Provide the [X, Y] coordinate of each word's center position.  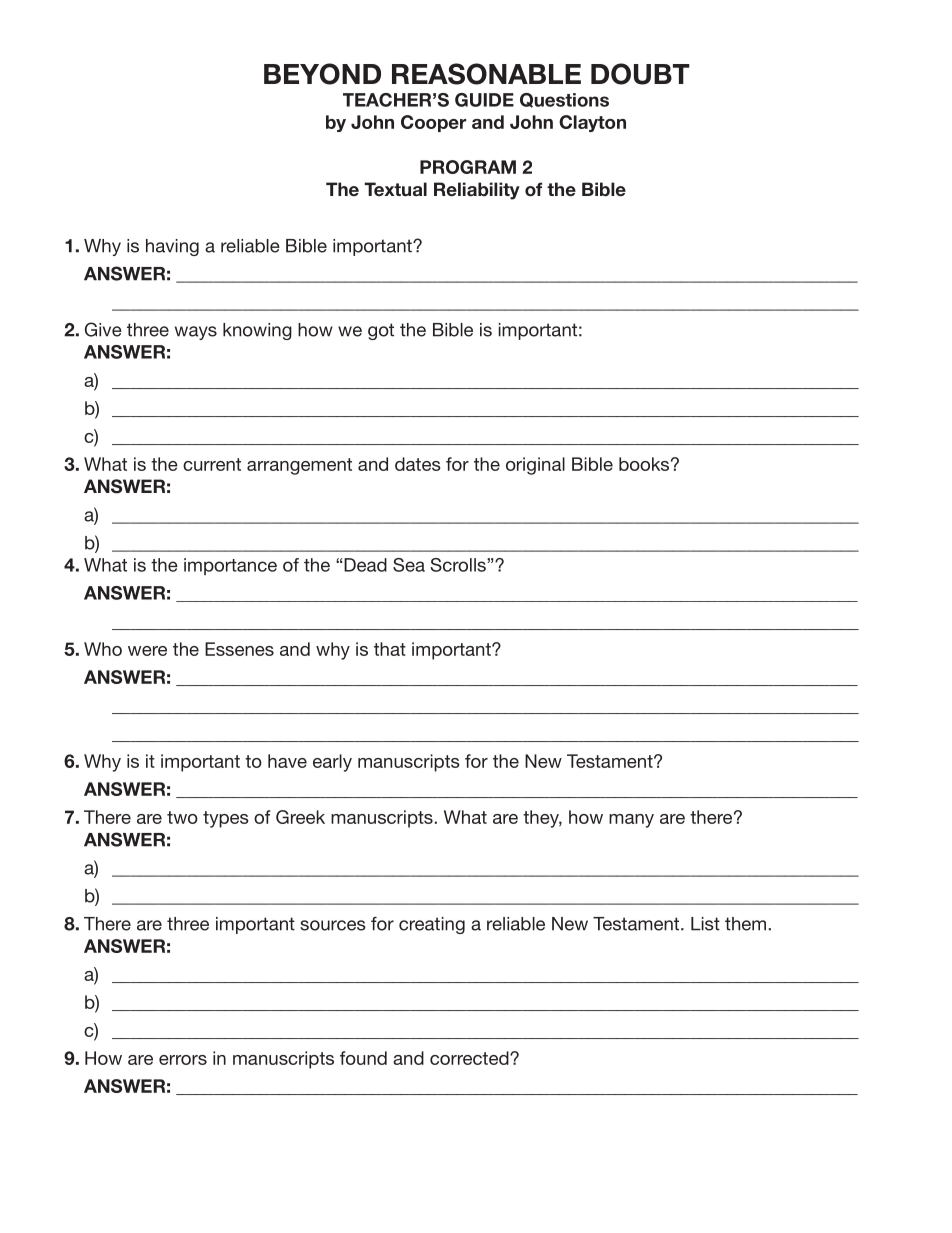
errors [183, 1060]
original [535, 466]
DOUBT [640, 74]
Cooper [433, 123]
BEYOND [322, 74]
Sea [409, 565]
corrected [470, 1058]
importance [230, 566]
